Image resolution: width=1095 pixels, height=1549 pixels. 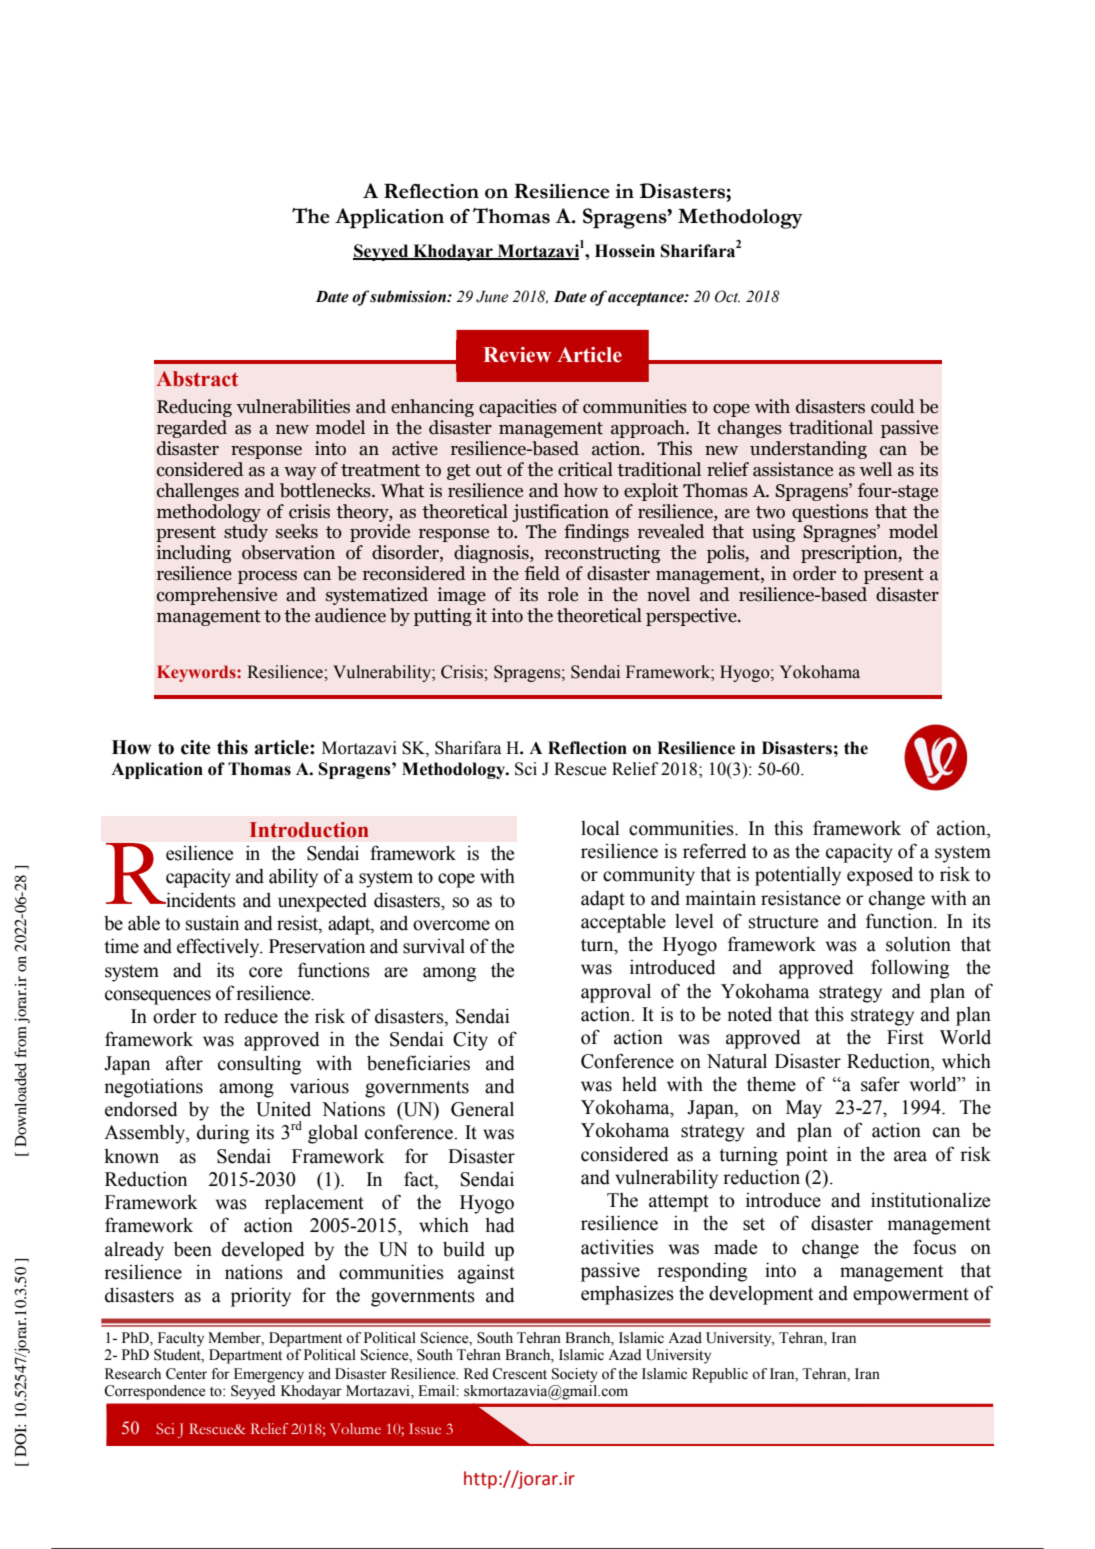 I want to click on reduce, so click(x=251, y=1016).
